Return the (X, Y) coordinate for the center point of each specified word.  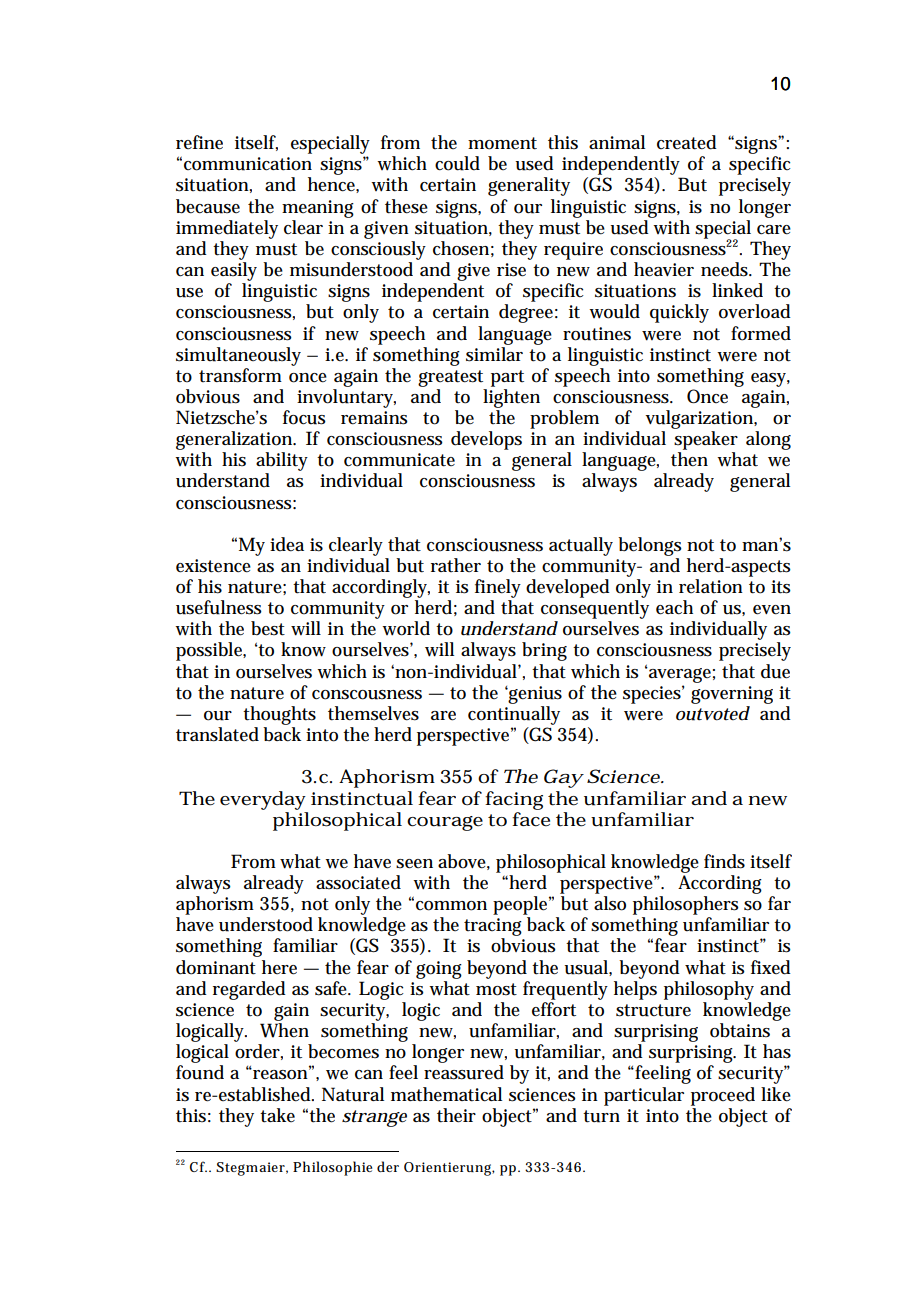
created (687, 142)
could (457, 163)
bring (544, 651)
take (277, 1115)
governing (732, 695)
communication (248, 164)
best (268, 628)
